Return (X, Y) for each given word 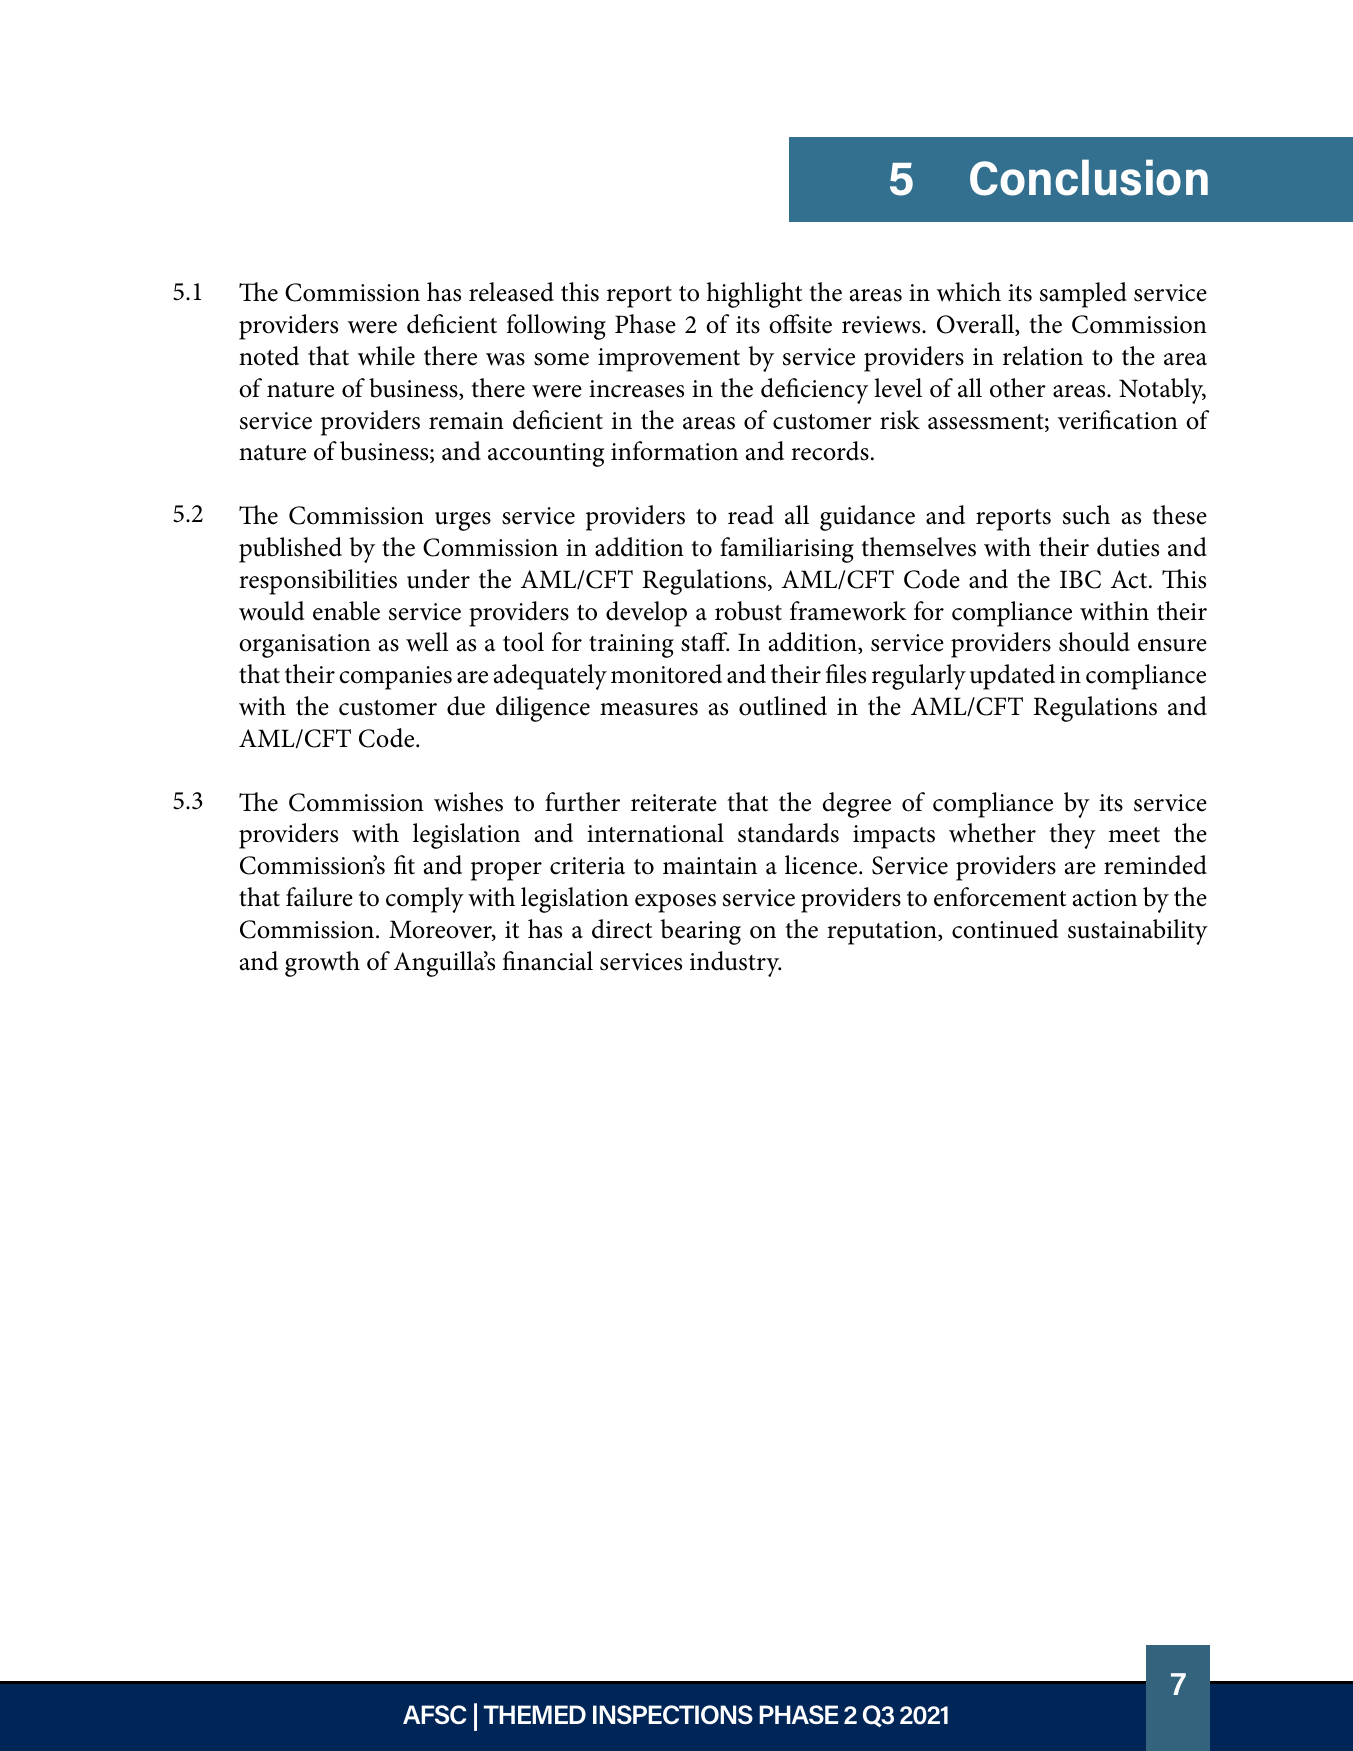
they (1072, 836)
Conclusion (1089, 177)
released (511, 292)
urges (463, 521)
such (1086, 515)
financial (548, 961)
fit (404, 865)
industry (735, 964)
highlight (754, 295)
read (751, 515)
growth (322, 964)
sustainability (1138, 932)
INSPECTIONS (673, 1715)
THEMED (534, 1714)
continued (1005, 929)
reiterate (674, 803)
